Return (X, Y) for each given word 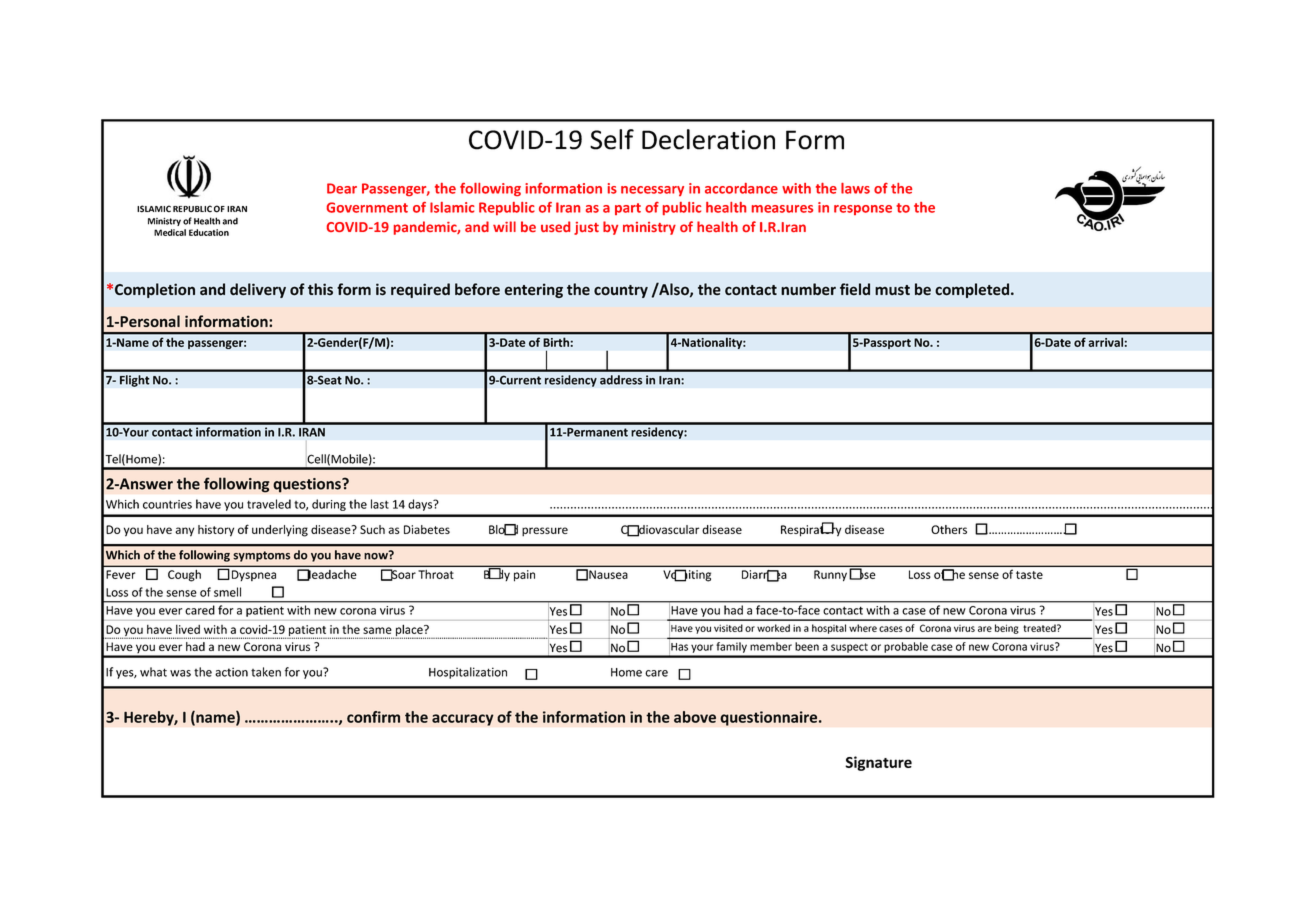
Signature (878, 763)
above (695, 717)
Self (612, 139)
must (892, 290)
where (863, 628)
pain (524, 576)
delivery (258, 290)
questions (308, 485)
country (621, 291)
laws (855, 188)
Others (949, 529)
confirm (373, 717)
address (621, 380)
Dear (342, 188)
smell (227, 592)
